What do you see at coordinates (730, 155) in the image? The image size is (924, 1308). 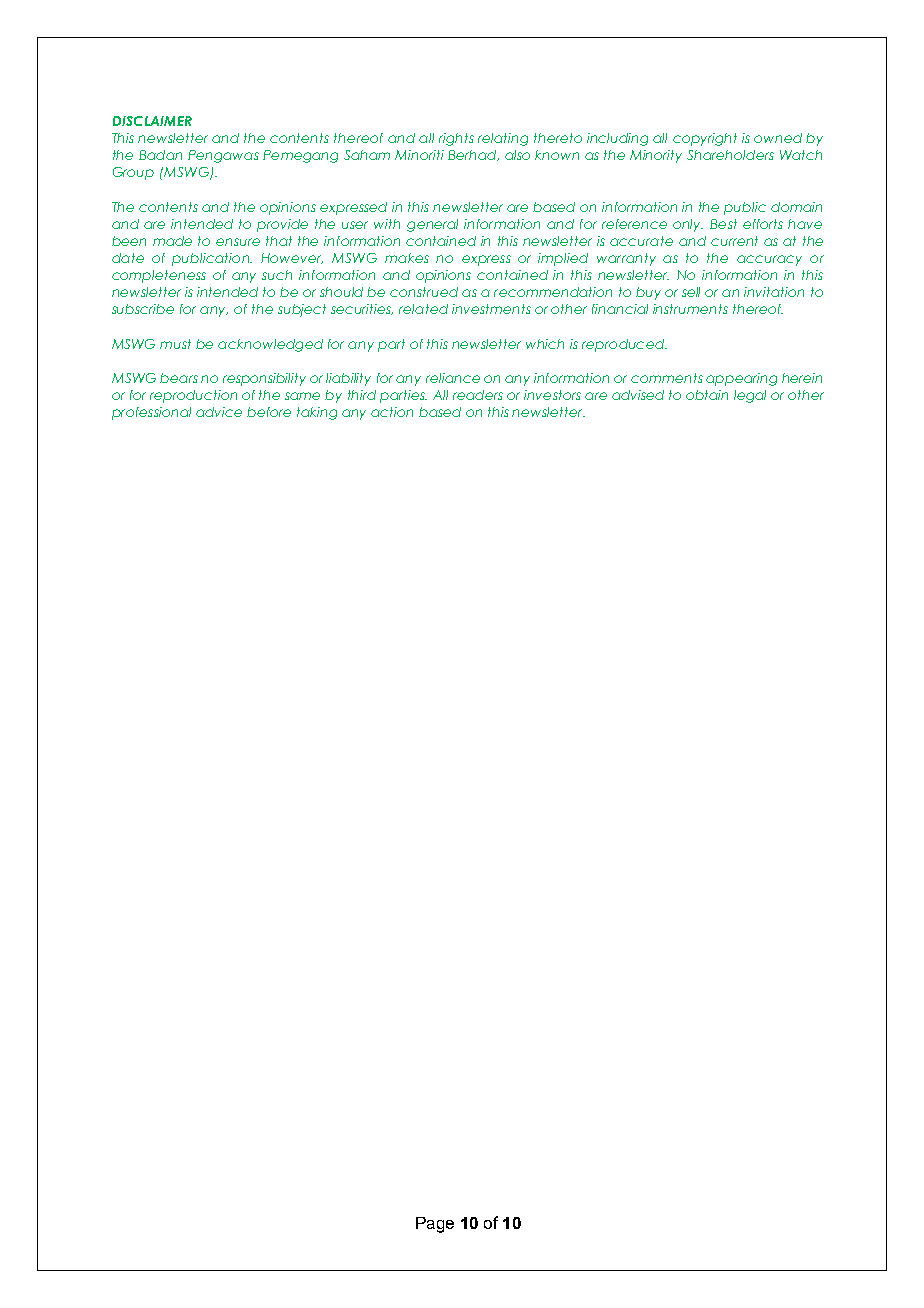 I see `Shareholders` at bounding box center [730, 155].
